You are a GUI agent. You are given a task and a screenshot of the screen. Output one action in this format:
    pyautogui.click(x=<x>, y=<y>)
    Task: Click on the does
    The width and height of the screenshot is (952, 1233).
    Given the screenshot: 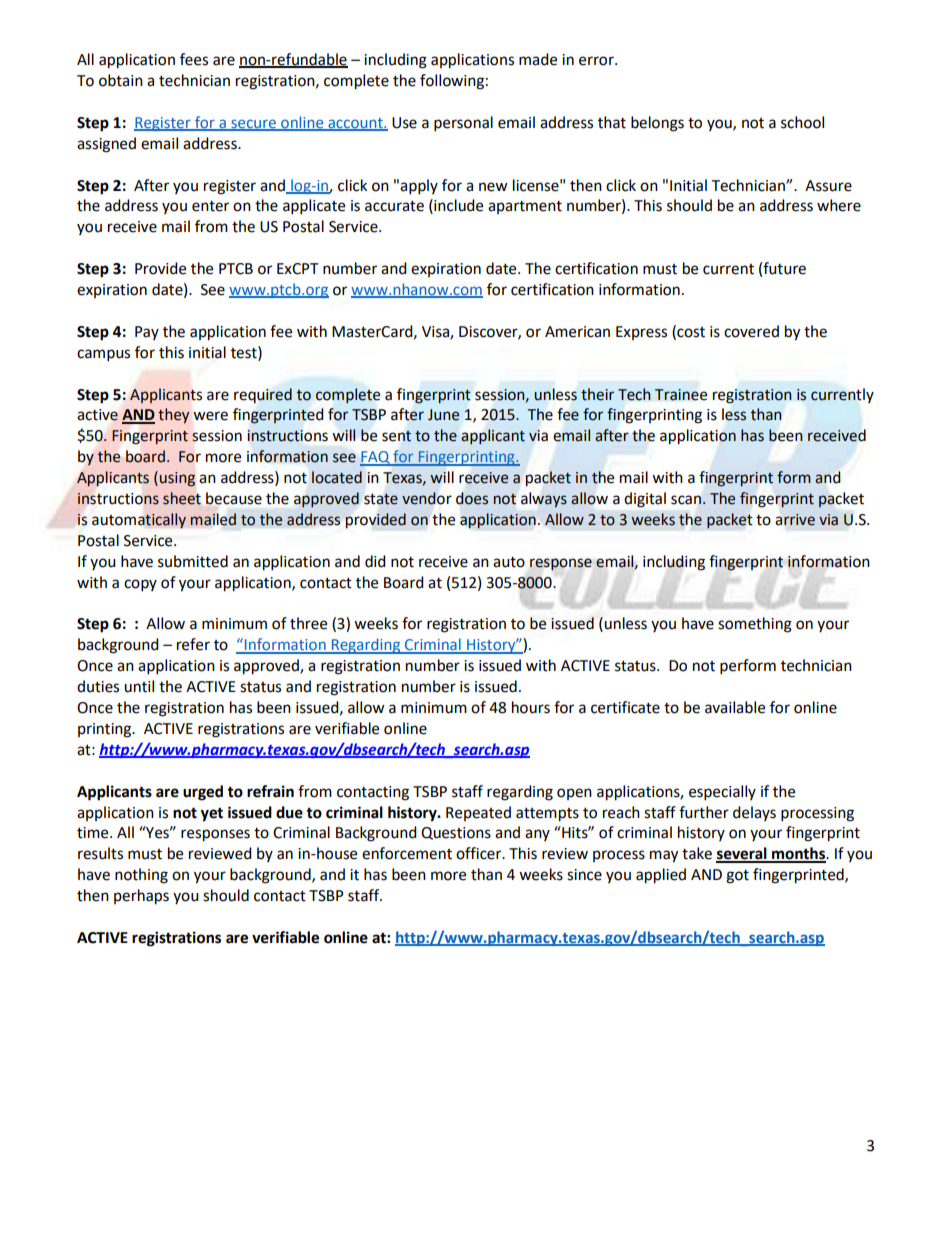 What is the action you would take?
    pyautogui.click(x=472, y=498)
